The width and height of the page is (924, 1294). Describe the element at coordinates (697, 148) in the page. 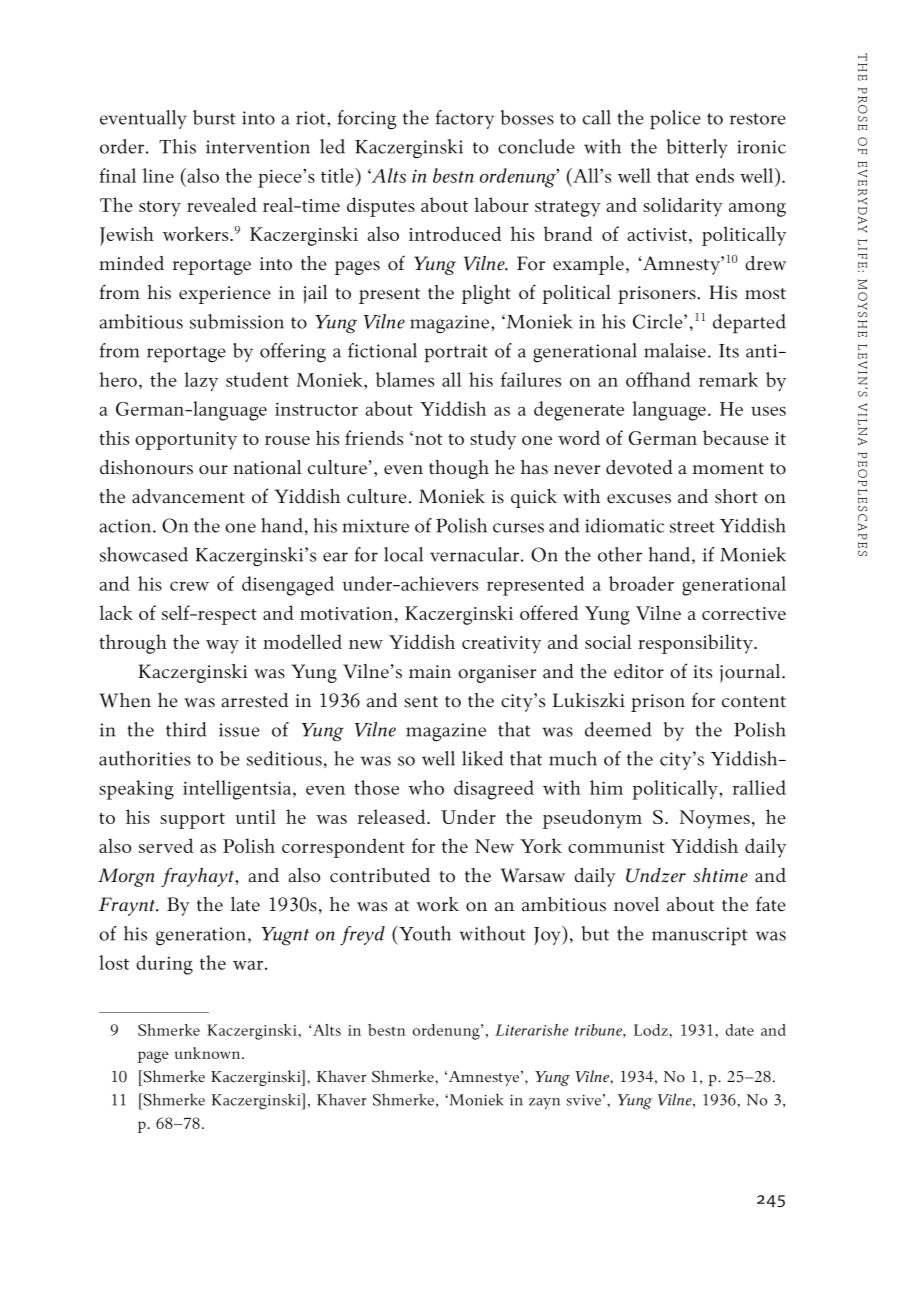

I see `bitterly` at that location.
